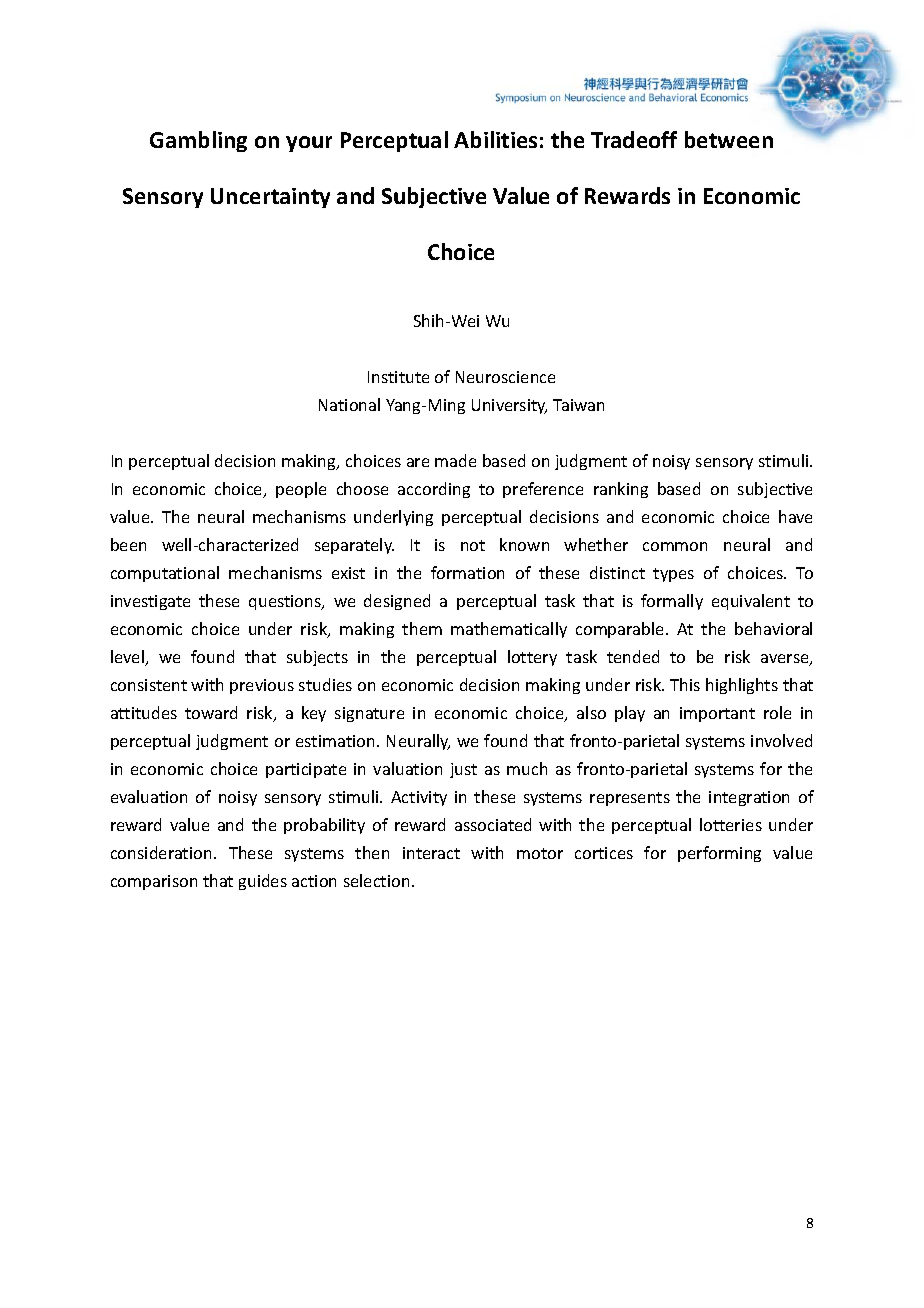  Describe the element at coordinates (729, 139) in the document. I see `between` at that location.
